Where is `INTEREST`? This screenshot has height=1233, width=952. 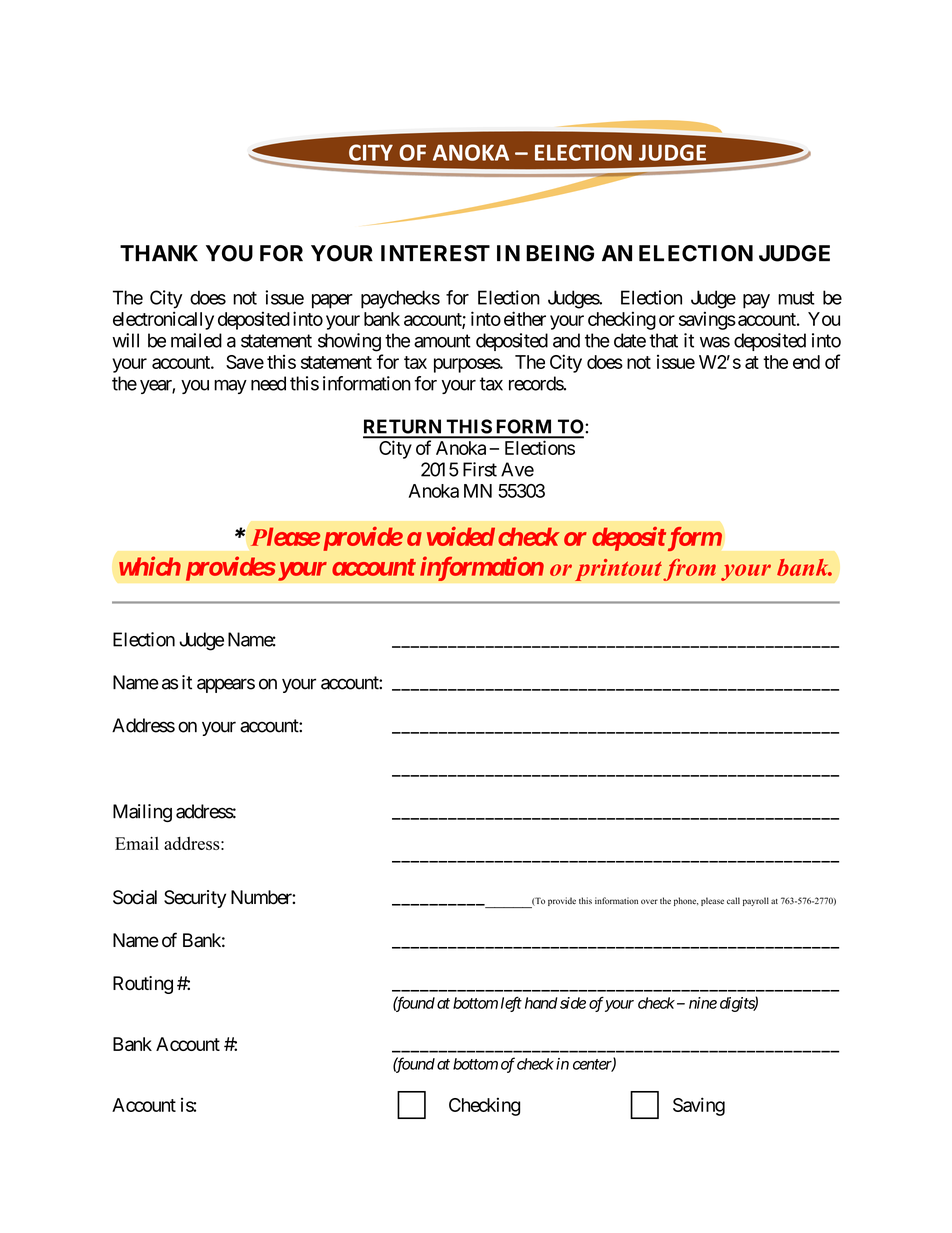
INTEREST is located at coordinates (435, 253).
